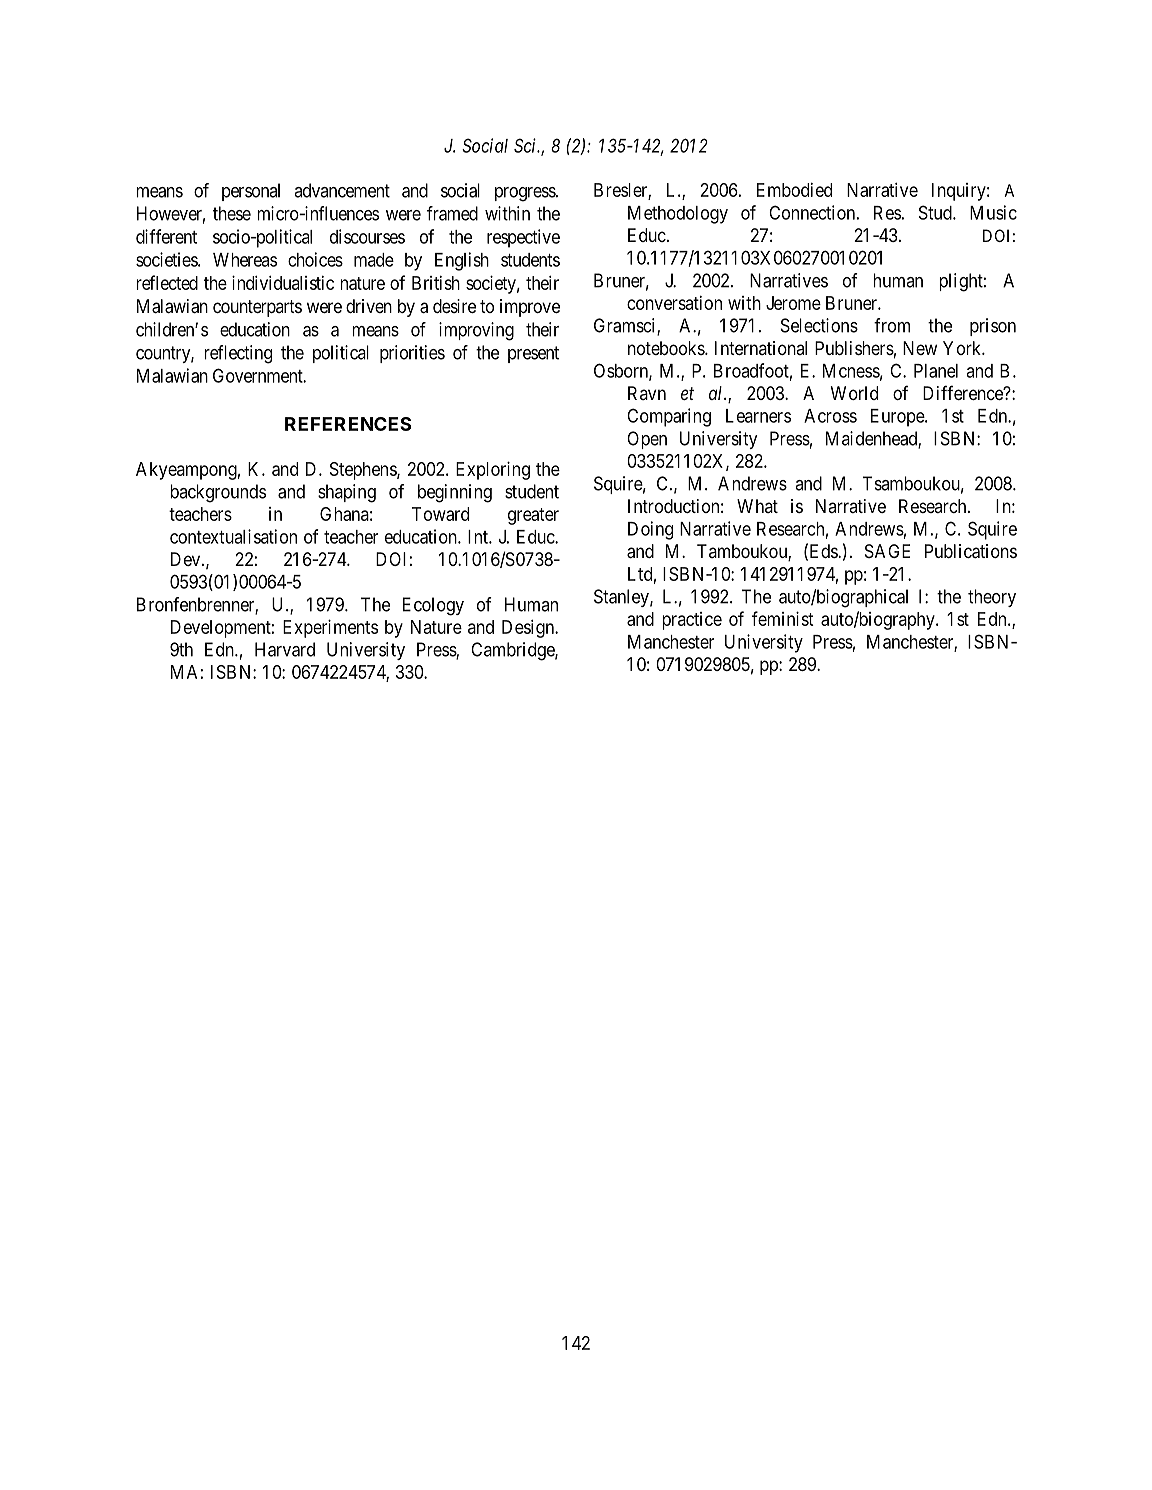  I want to click on backgrounds, so click(218, 493).
